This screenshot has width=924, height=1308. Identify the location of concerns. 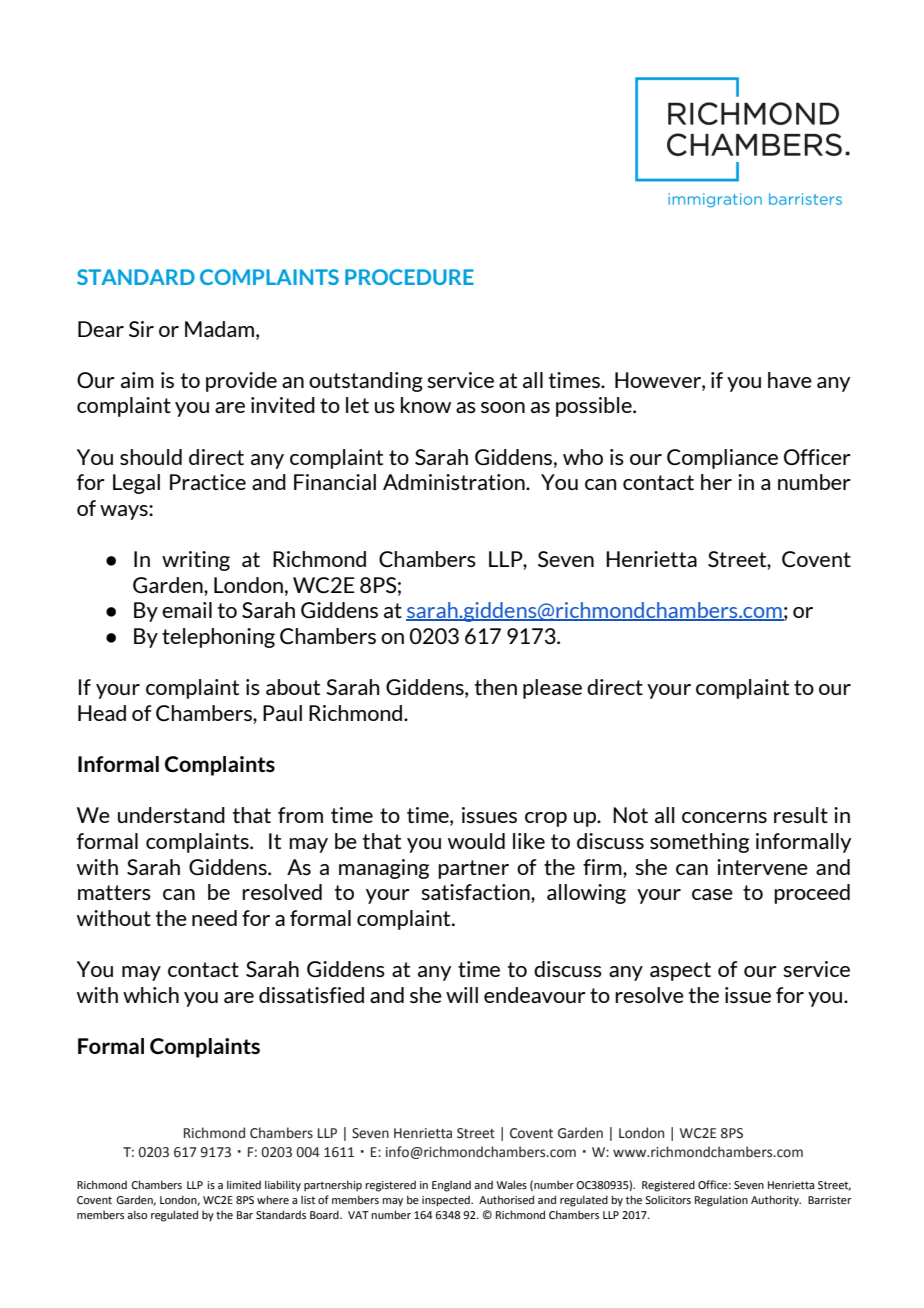
(724, 817).
